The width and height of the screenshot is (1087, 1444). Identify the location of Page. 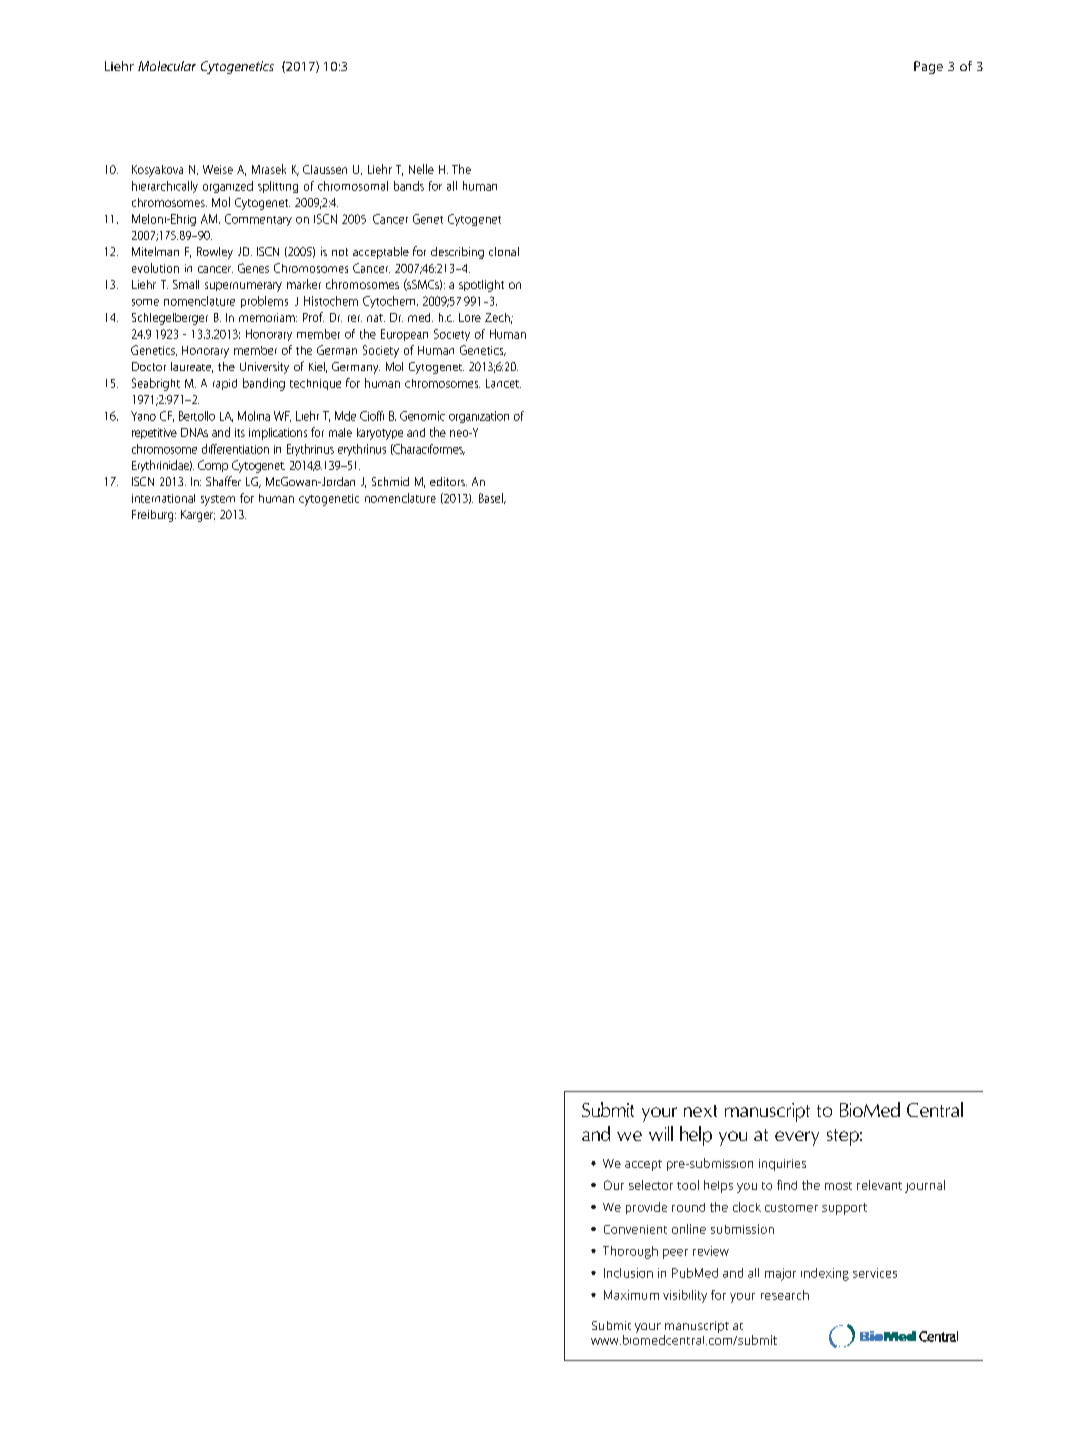
(928, 67).
